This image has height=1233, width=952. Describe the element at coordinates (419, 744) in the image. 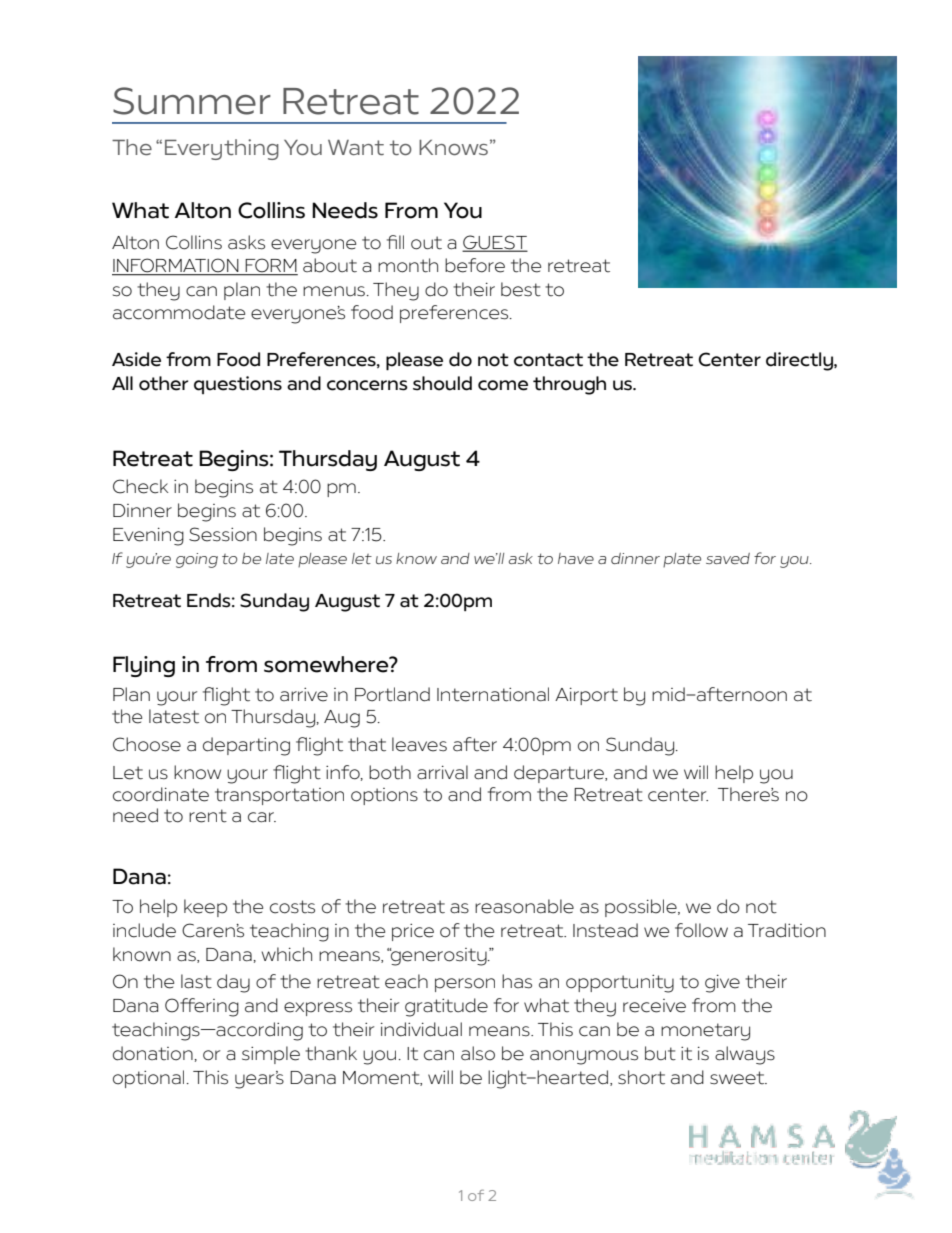

I see `leaves` at that location.
